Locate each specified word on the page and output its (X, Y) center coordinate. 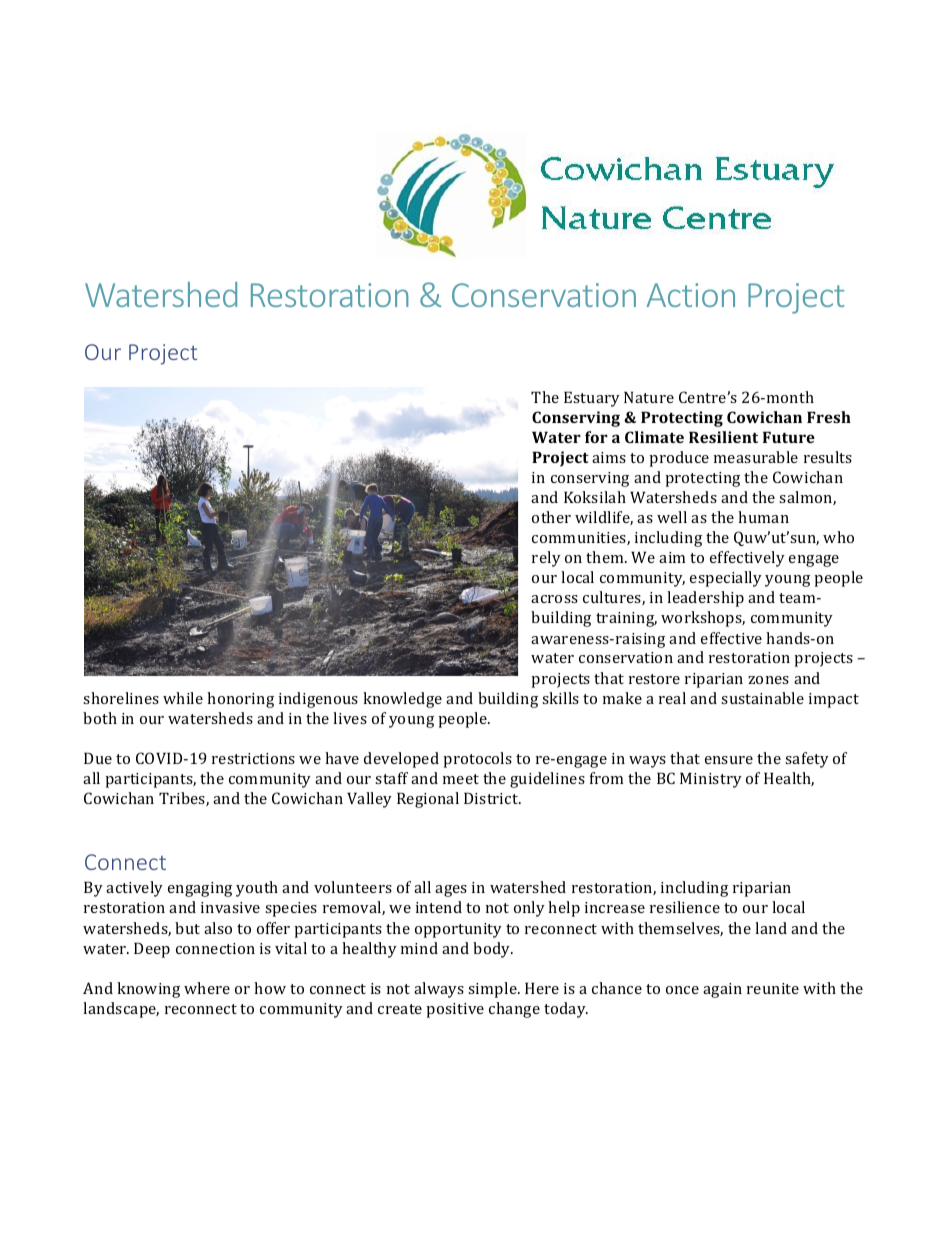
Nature (649, 397)
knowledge (402, 700)
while (183, 698)
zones (768, 680)
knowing (148, 990)
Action (690, 295)
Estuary (592, 399)
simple (493, 990)
